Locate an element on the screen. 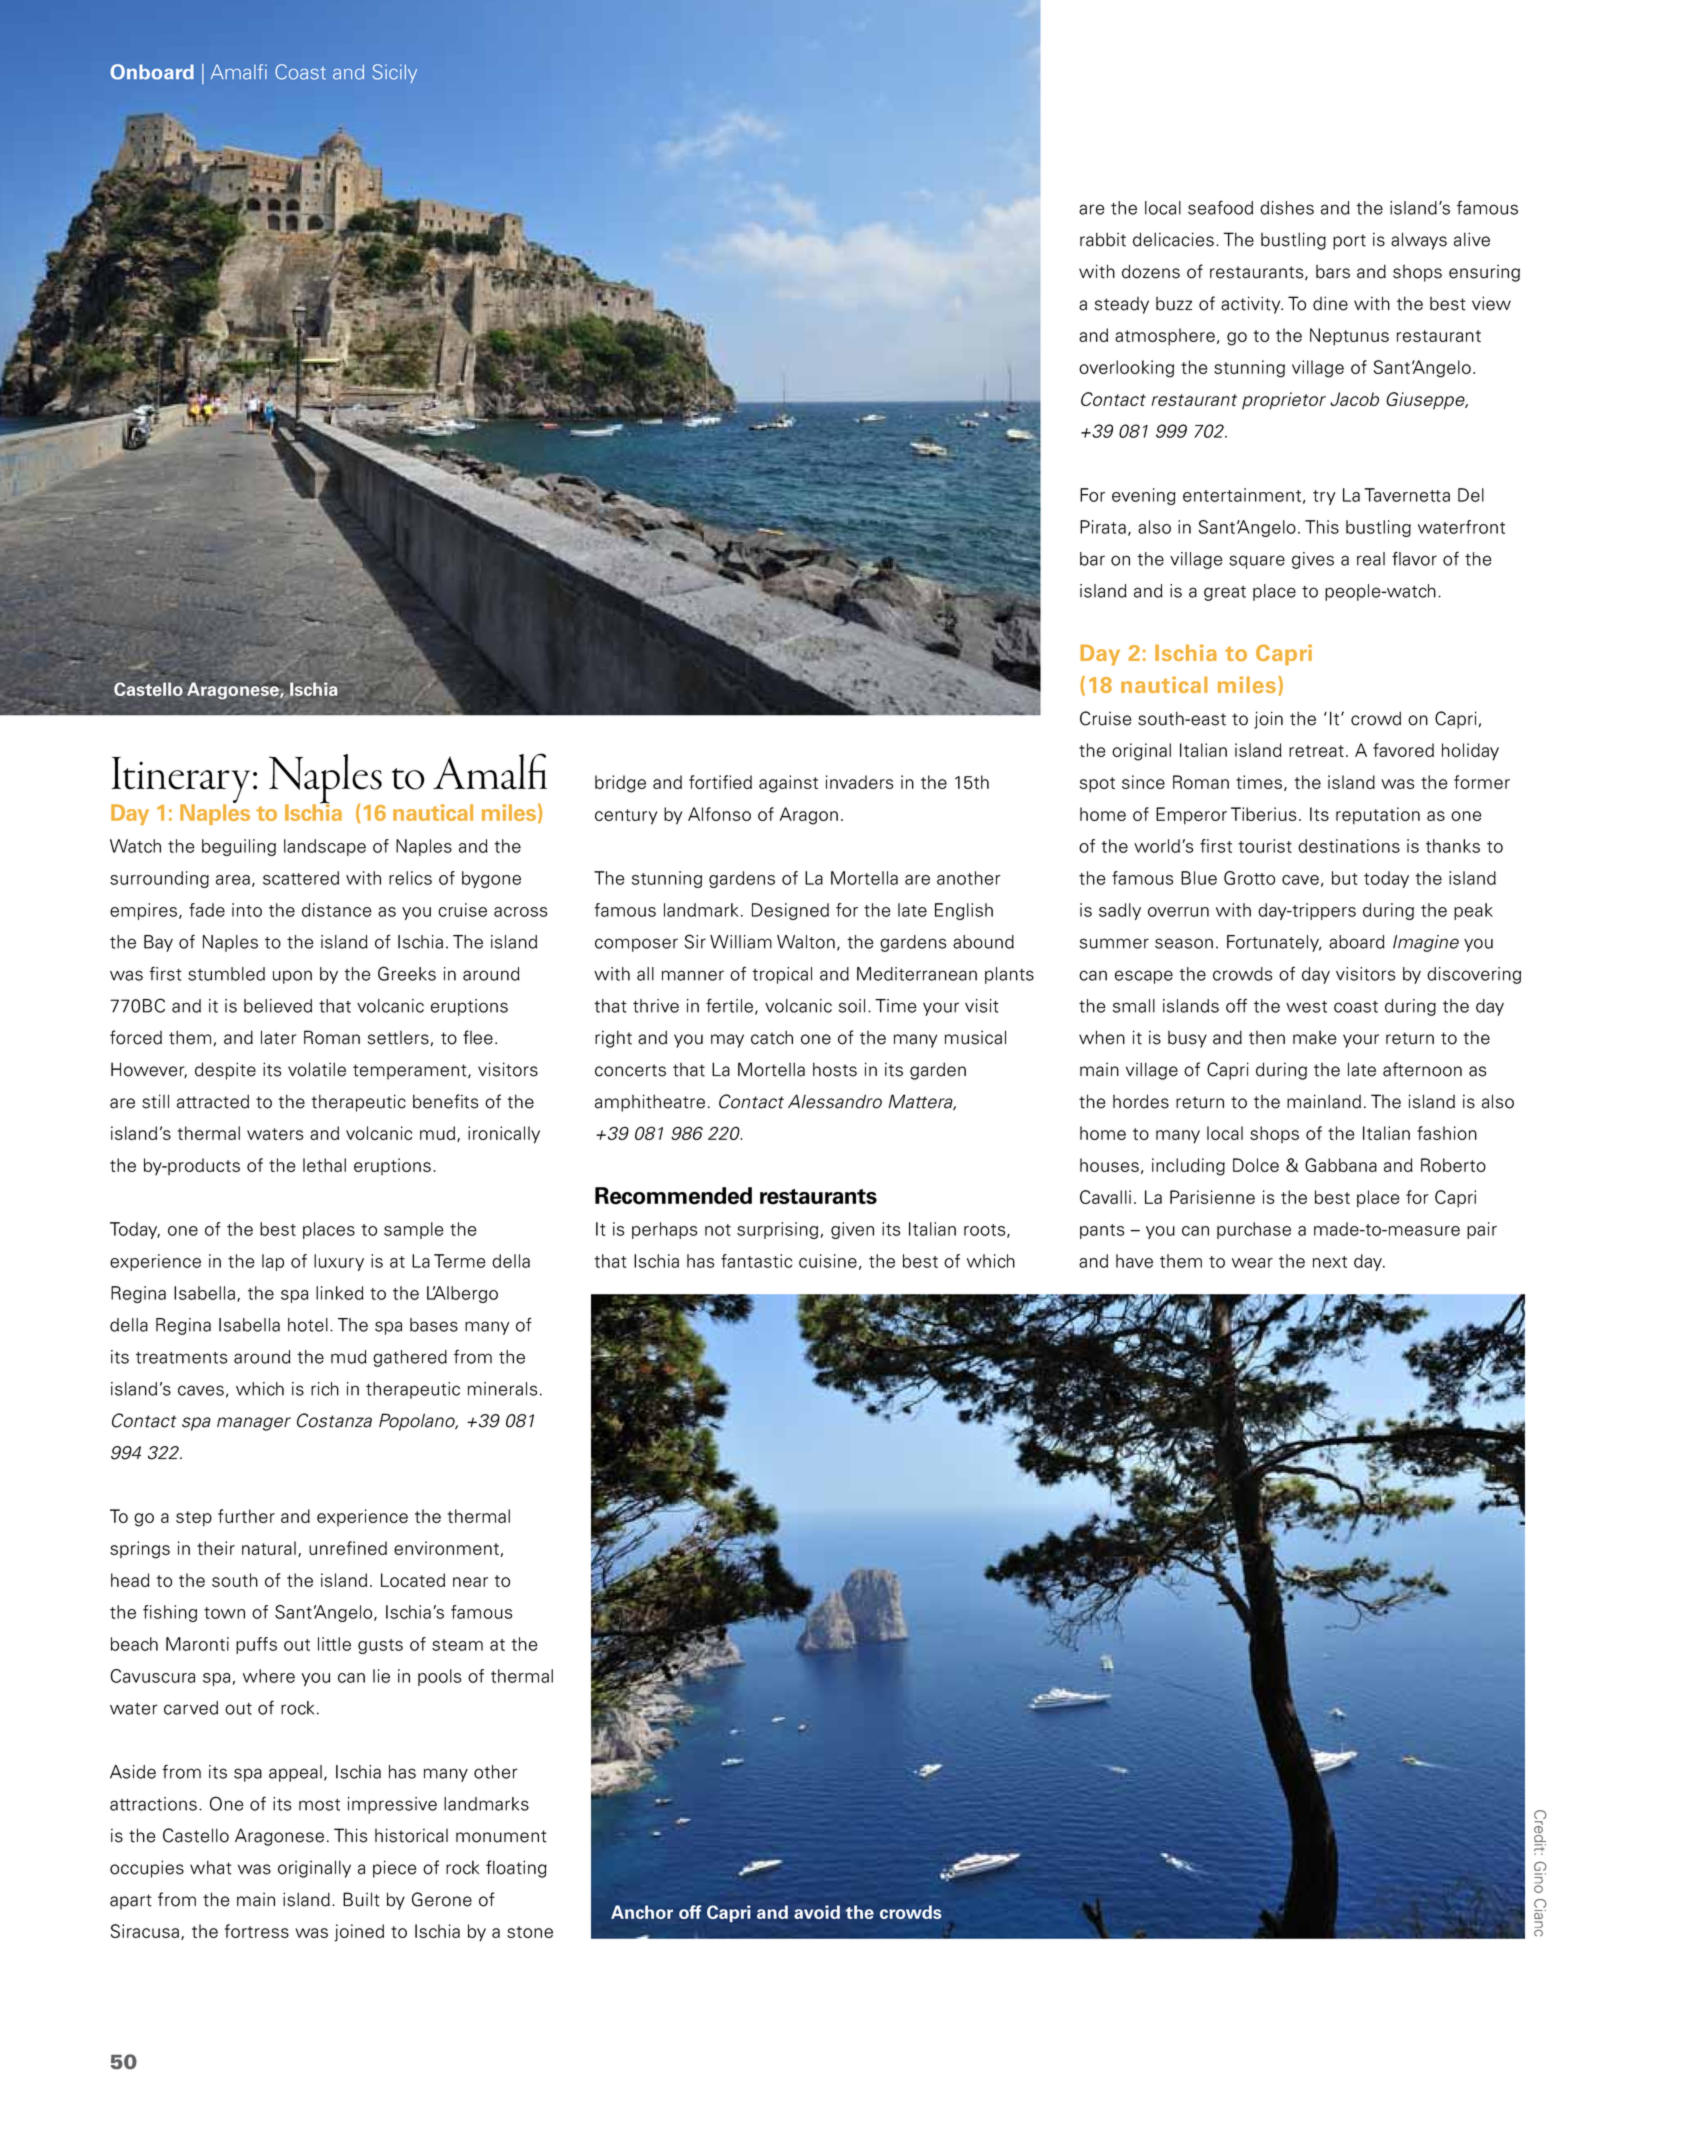 Image resolution: width=1693 pixels, height=2134 pixels. dishes is located at coordinates (1287, 208).
